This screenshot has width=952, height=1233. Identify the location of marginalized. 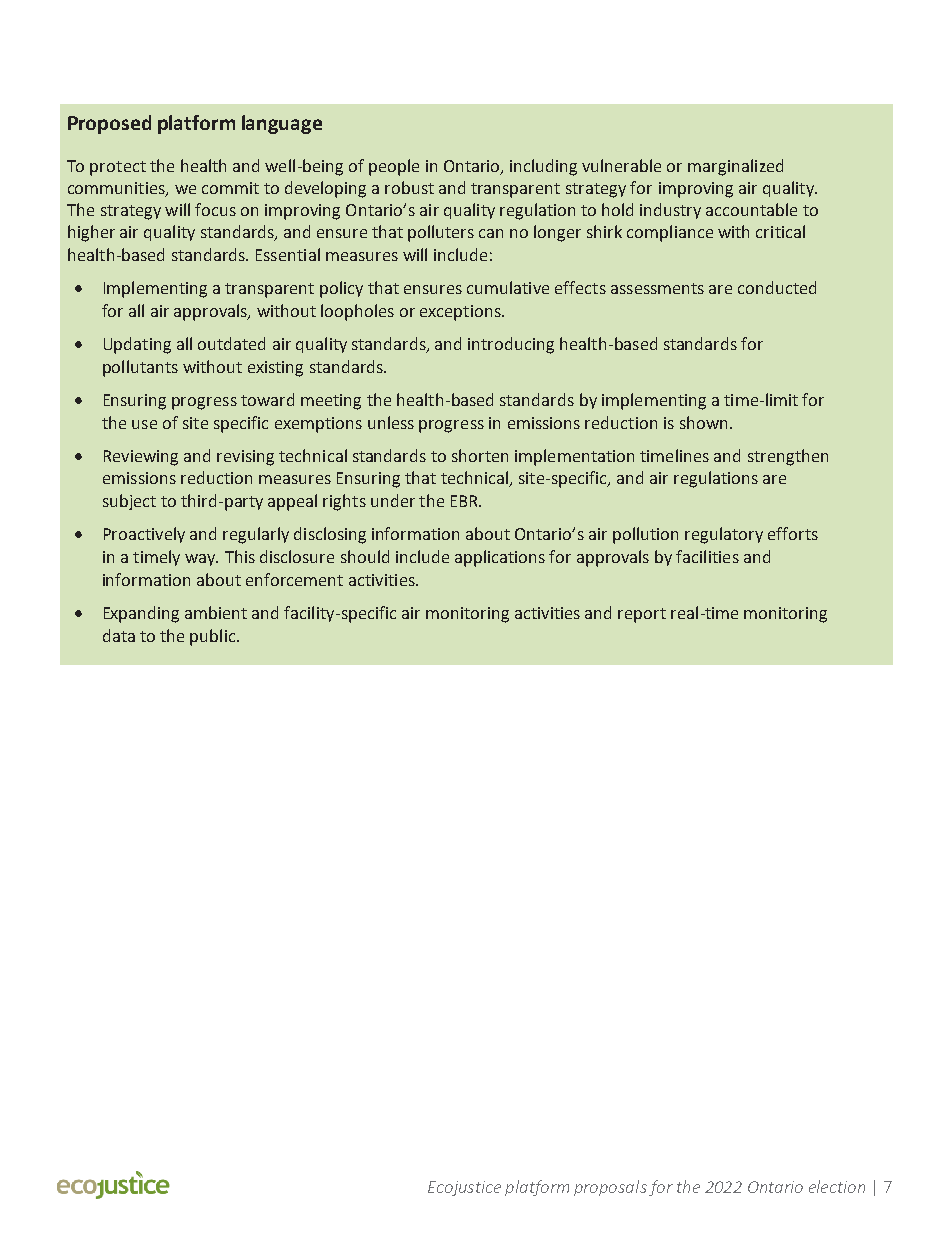
(735, 167).
